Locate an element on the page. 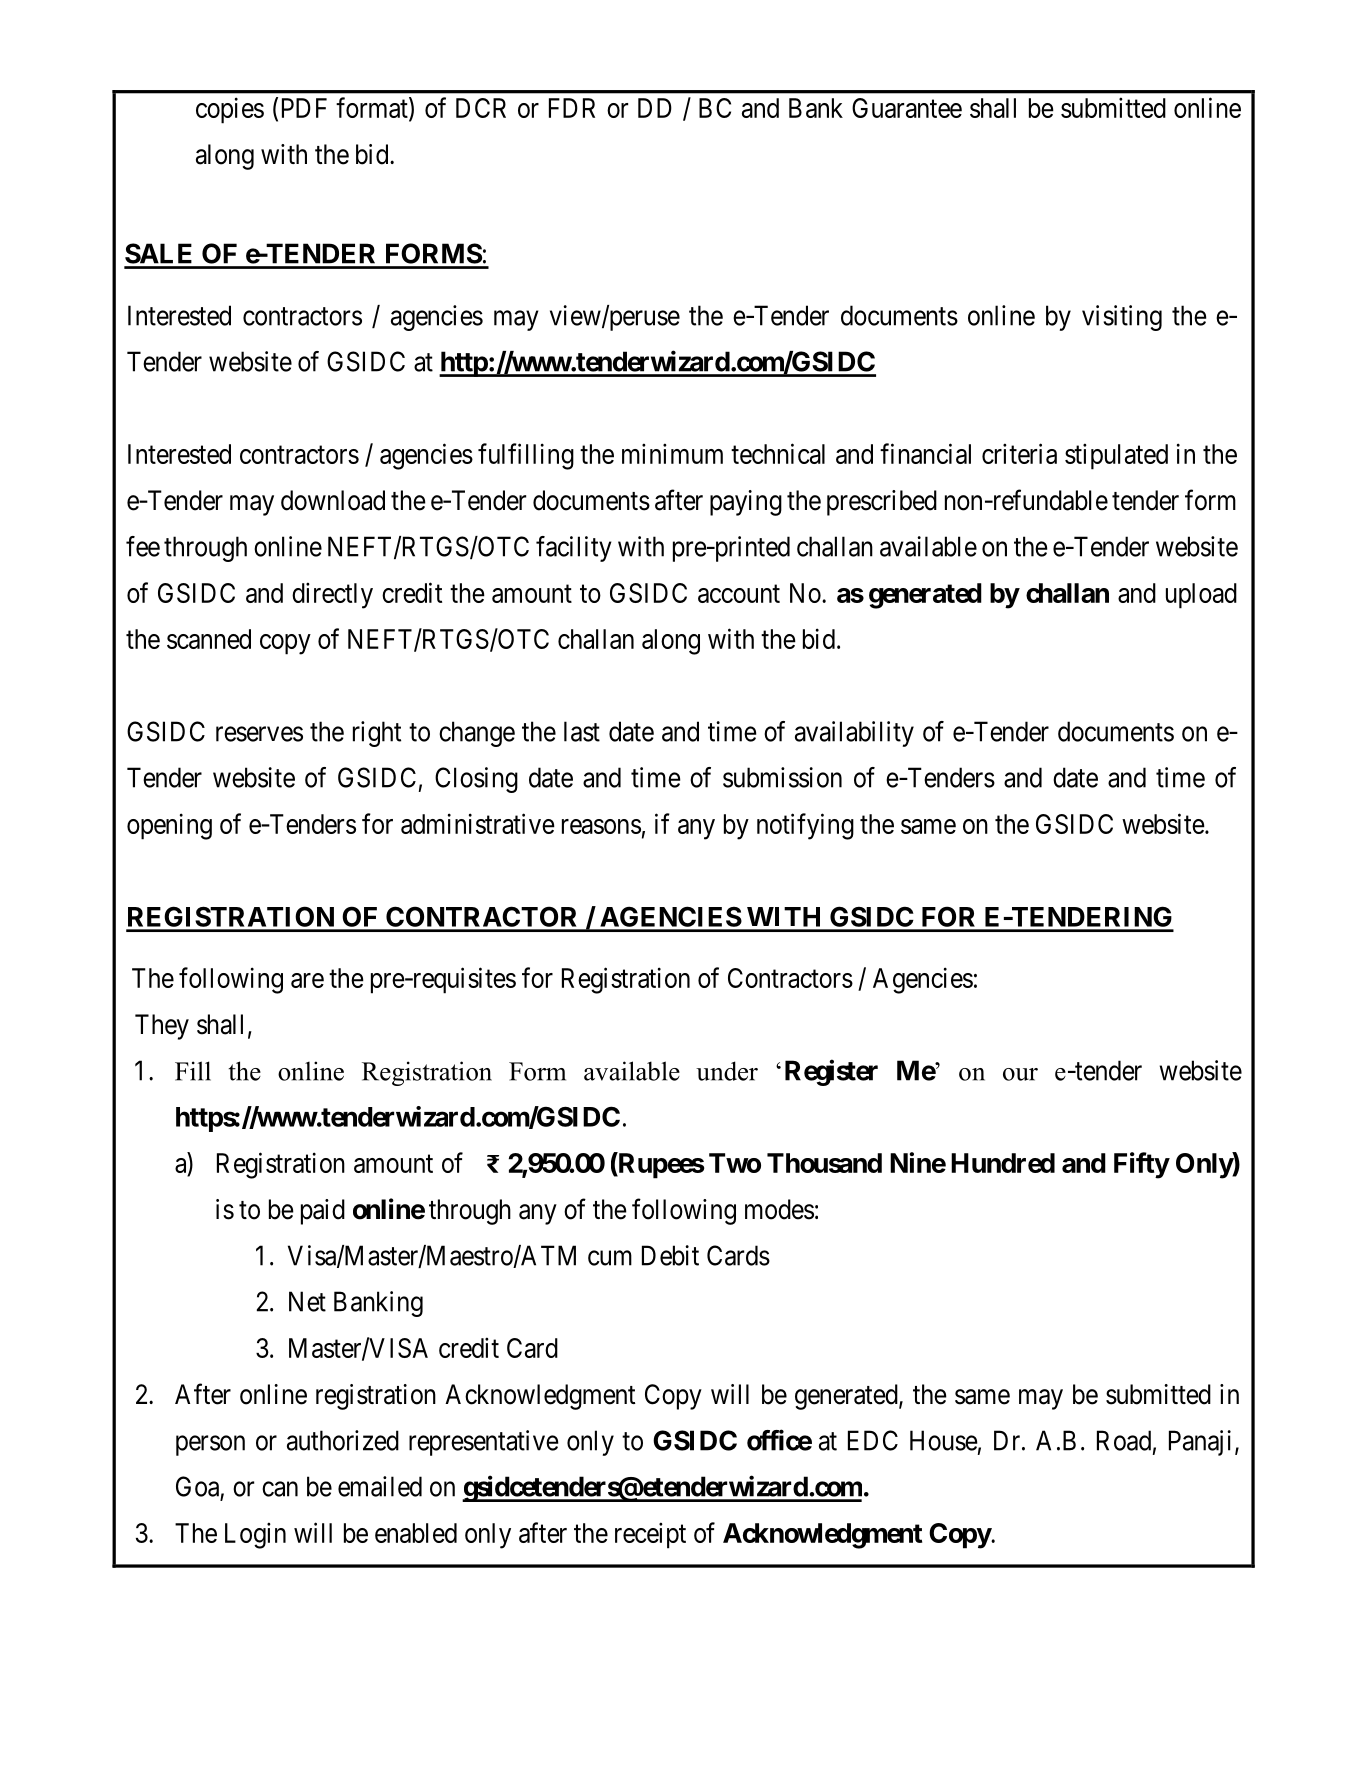 The width and height of the image is (1367, 1769). are is located at coordinates (307, 980).
